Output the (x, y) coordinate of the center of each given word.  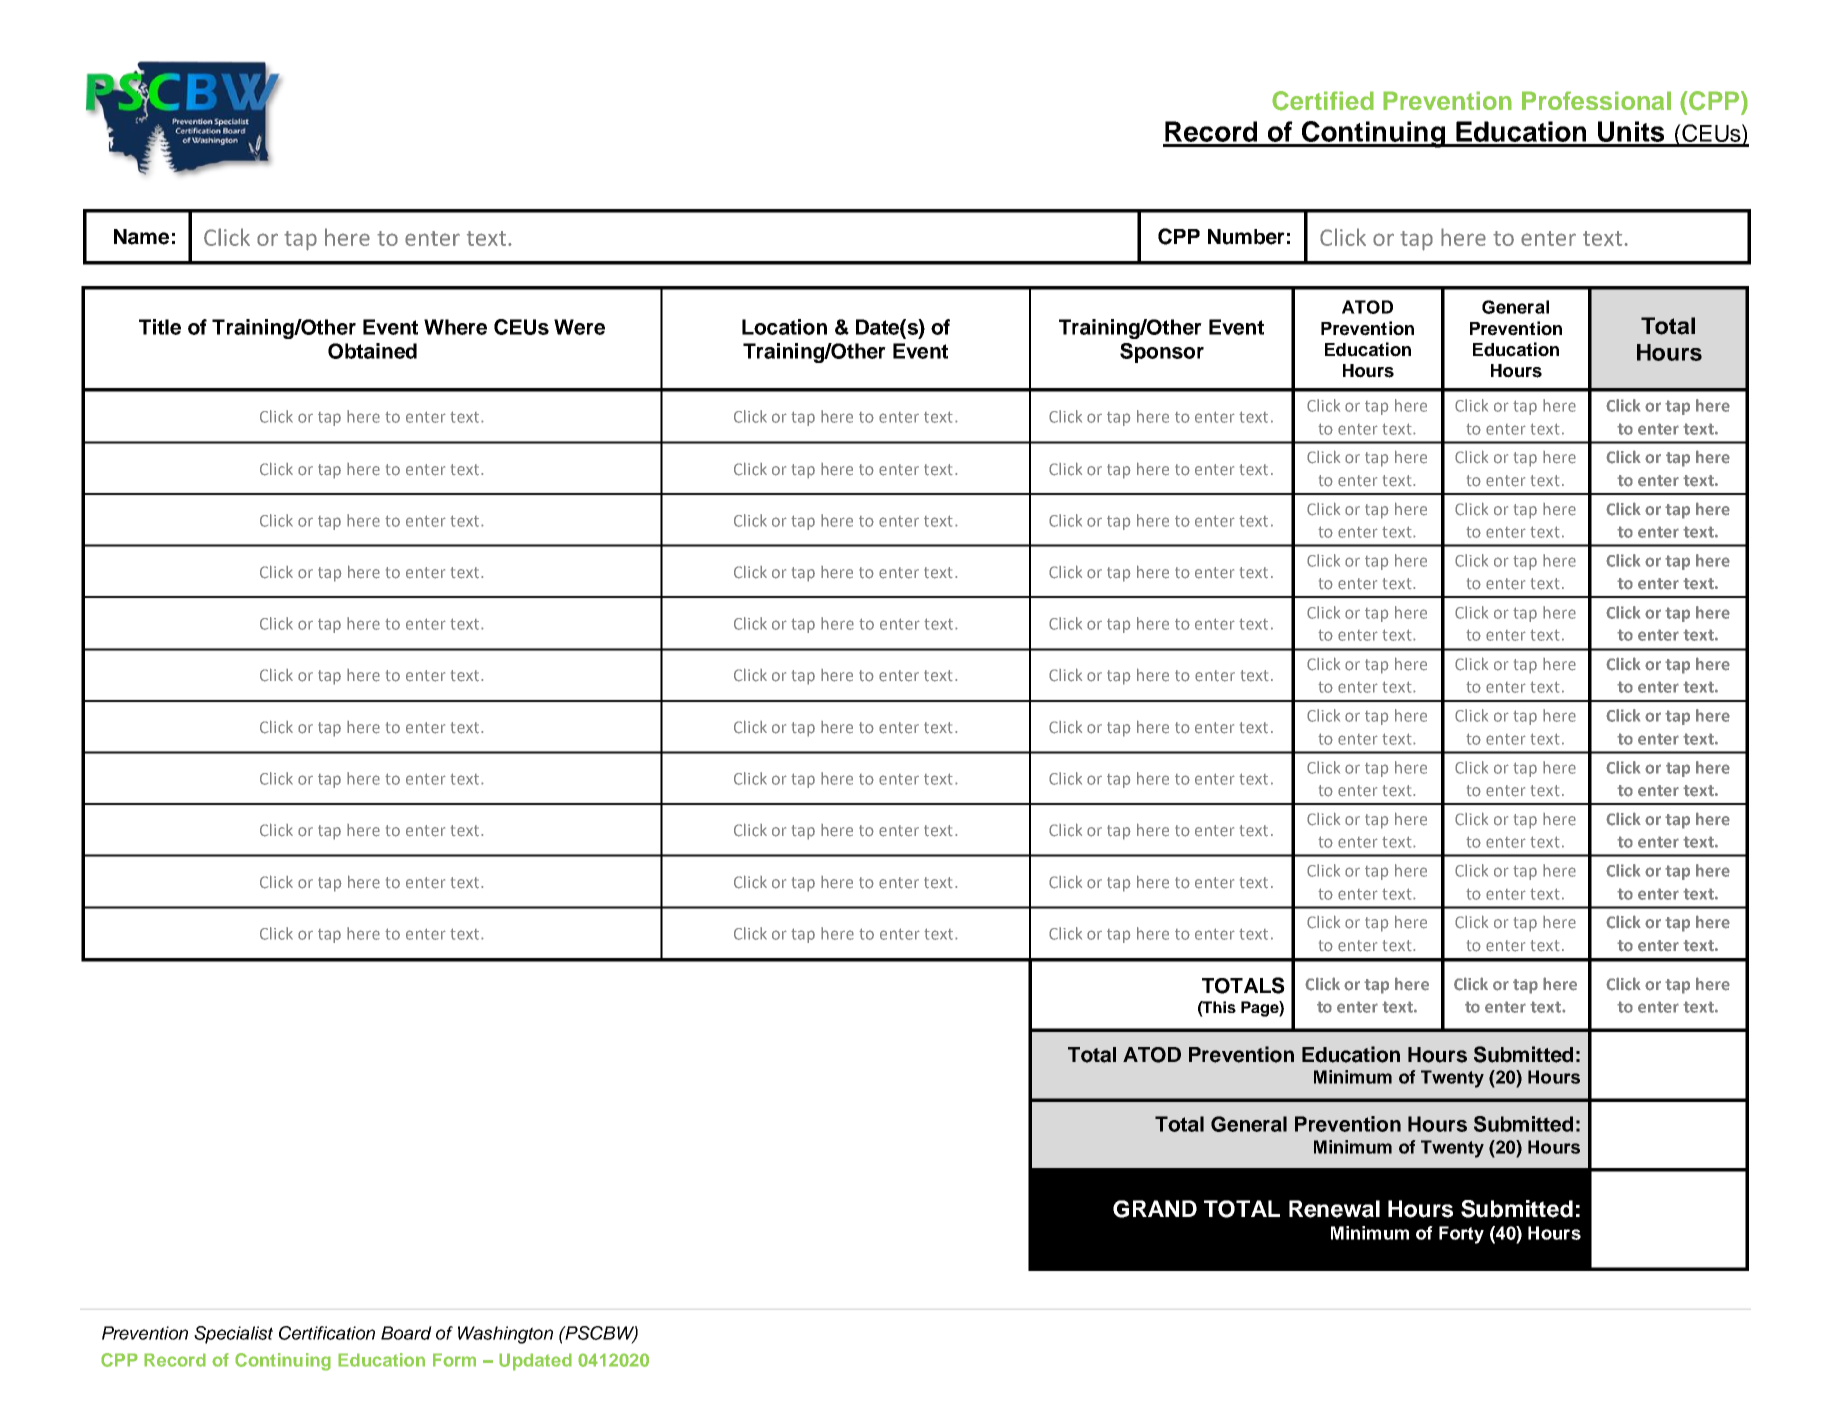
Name (141, 237)
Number (1246, 237)
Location (784, 327)
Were (579, 327)
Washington (505, 1335)
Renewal (1334, 1209)
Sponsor (1162, 353)
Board (406, 1333)
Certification (327, 1333)
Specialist (233, 1335)
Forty (1461, 1235)
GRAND (1155, 1209)
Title (160, 327)
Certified (1323, 101)
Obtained (372, 351)
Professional (1596, 100)
